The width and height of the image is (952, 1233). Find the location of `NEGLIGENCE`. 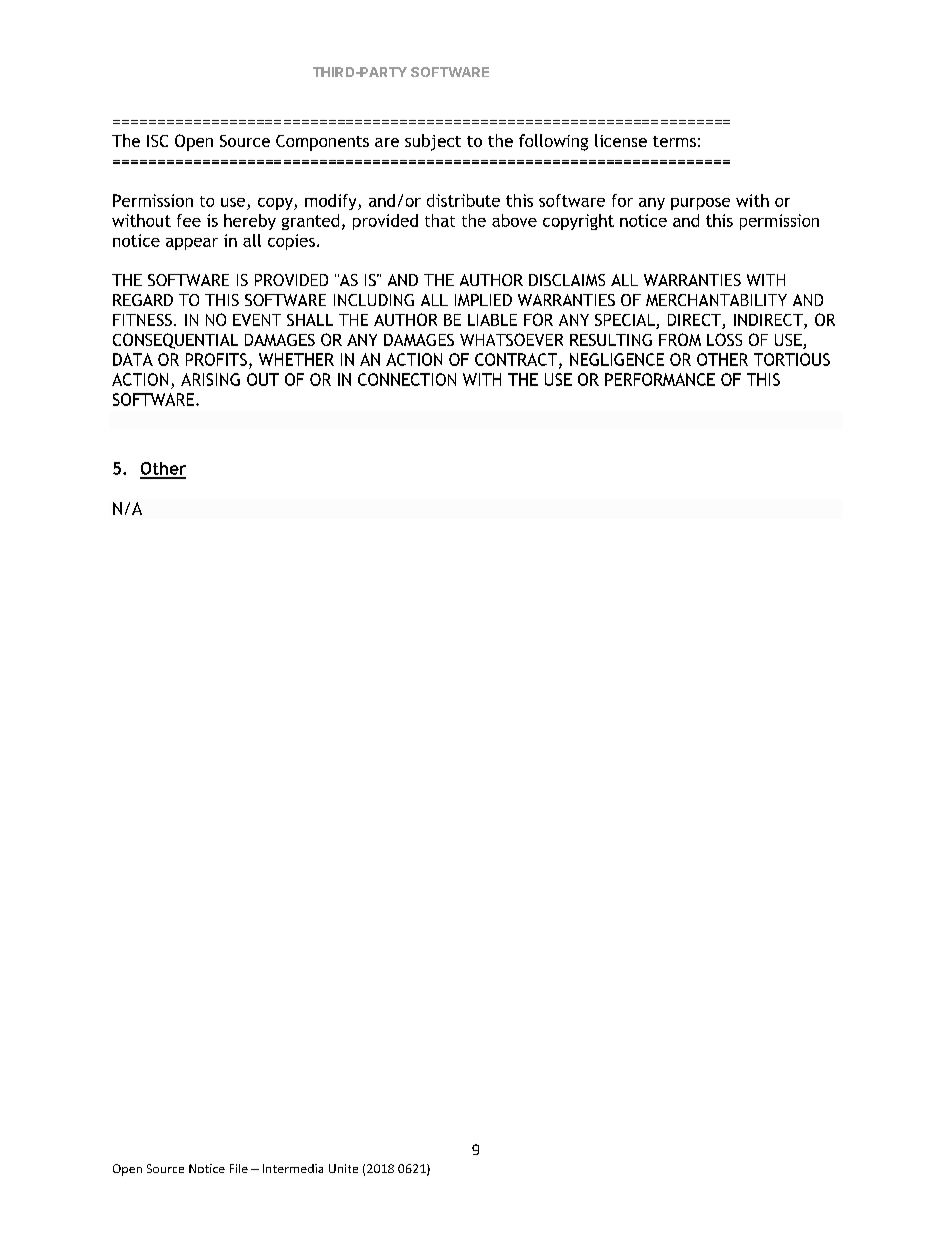

NEGLIGENCE is located at coordinates (617, 359).
